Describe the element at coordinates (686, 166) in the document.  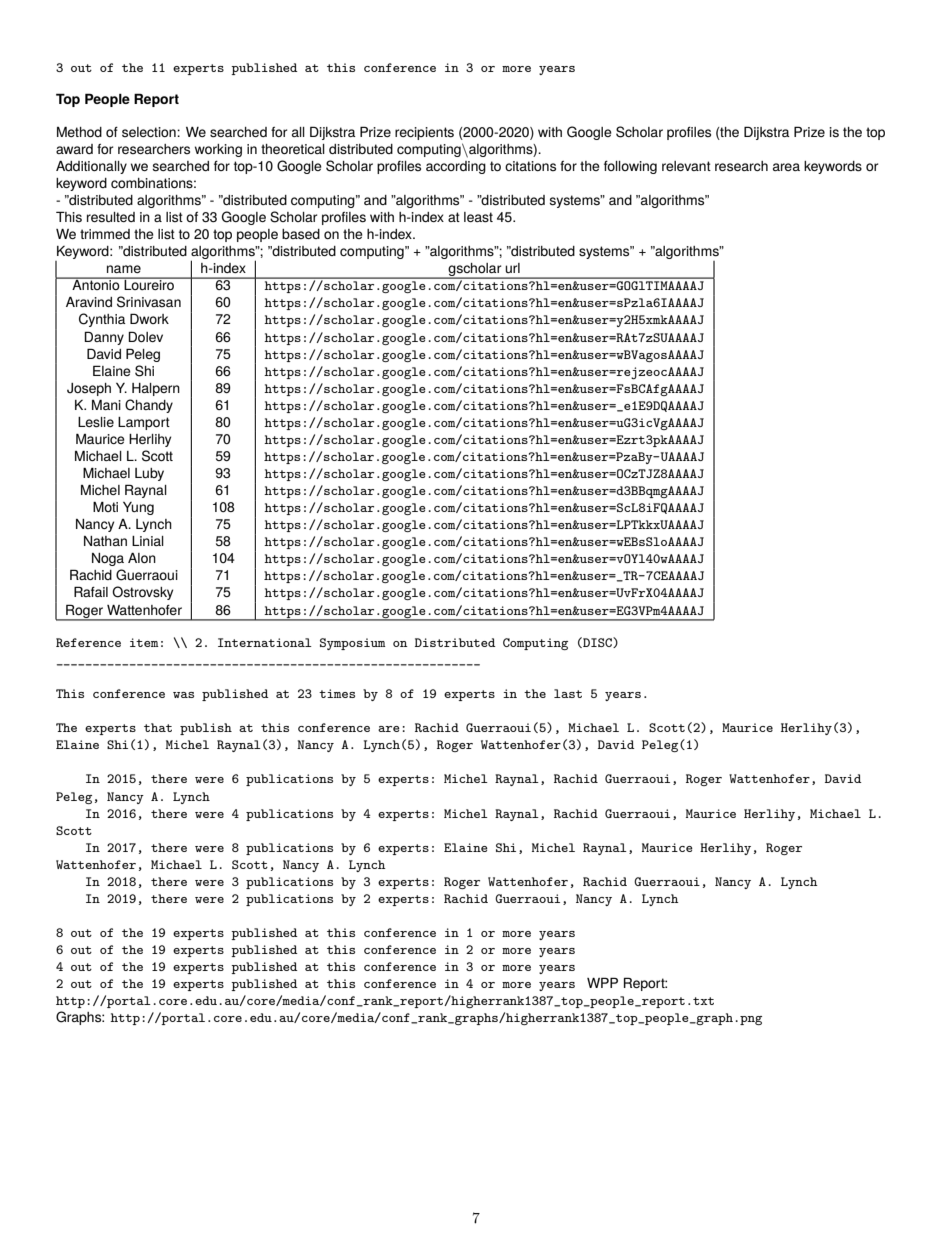
I see `relevant` at that location.
